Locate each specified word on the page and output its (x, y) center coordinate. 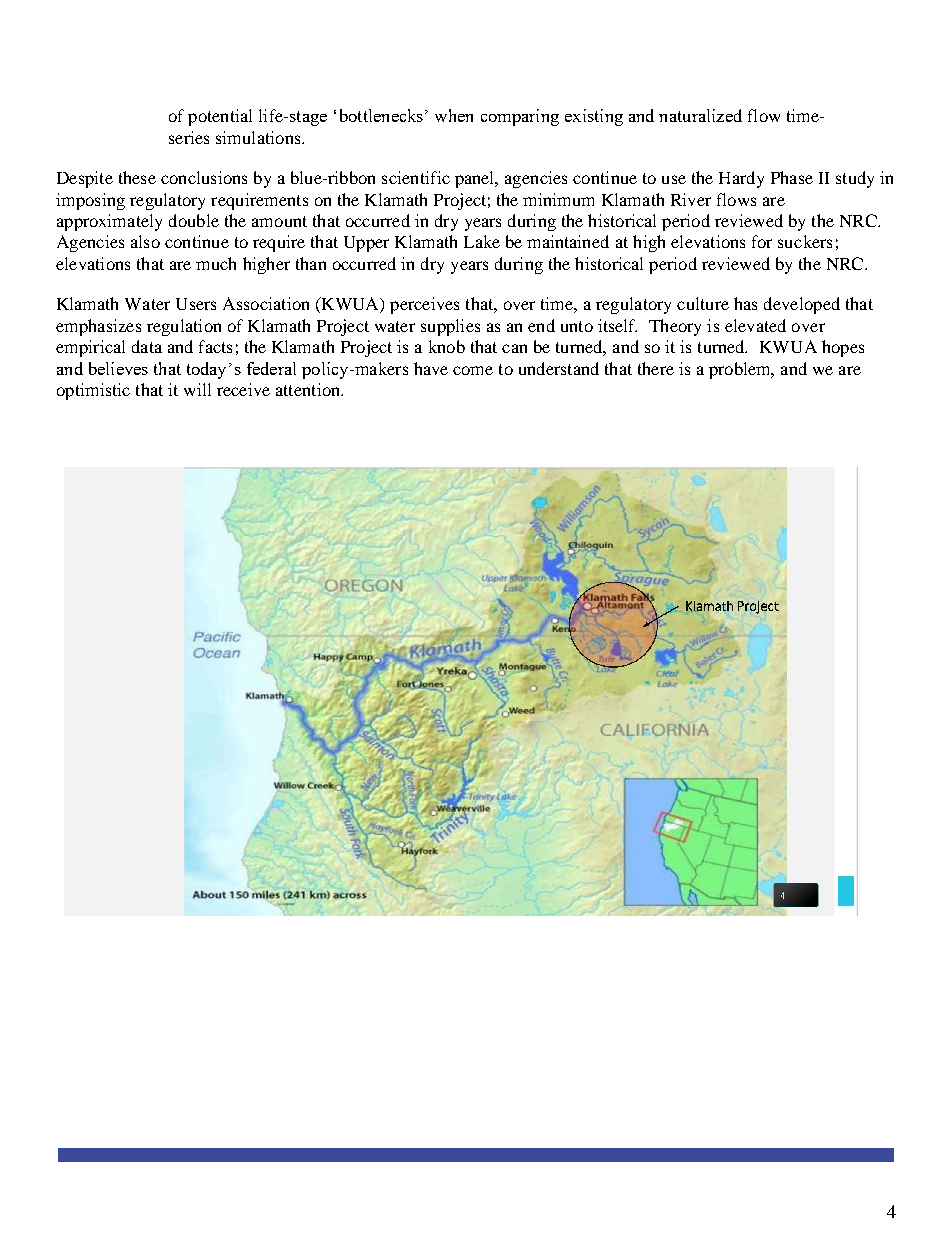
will (197, 389)
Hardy (741, 179)
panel (476, 179)
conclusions (204, 177)
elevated (755, 325)
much (216, 263)
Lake (482, 241)
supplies (450, 327)
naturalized (700, 115)
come (473, 370)
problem (741, 370)
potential (220, 117)
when (454, 115)
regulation (184, 327)
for (762, 241)
